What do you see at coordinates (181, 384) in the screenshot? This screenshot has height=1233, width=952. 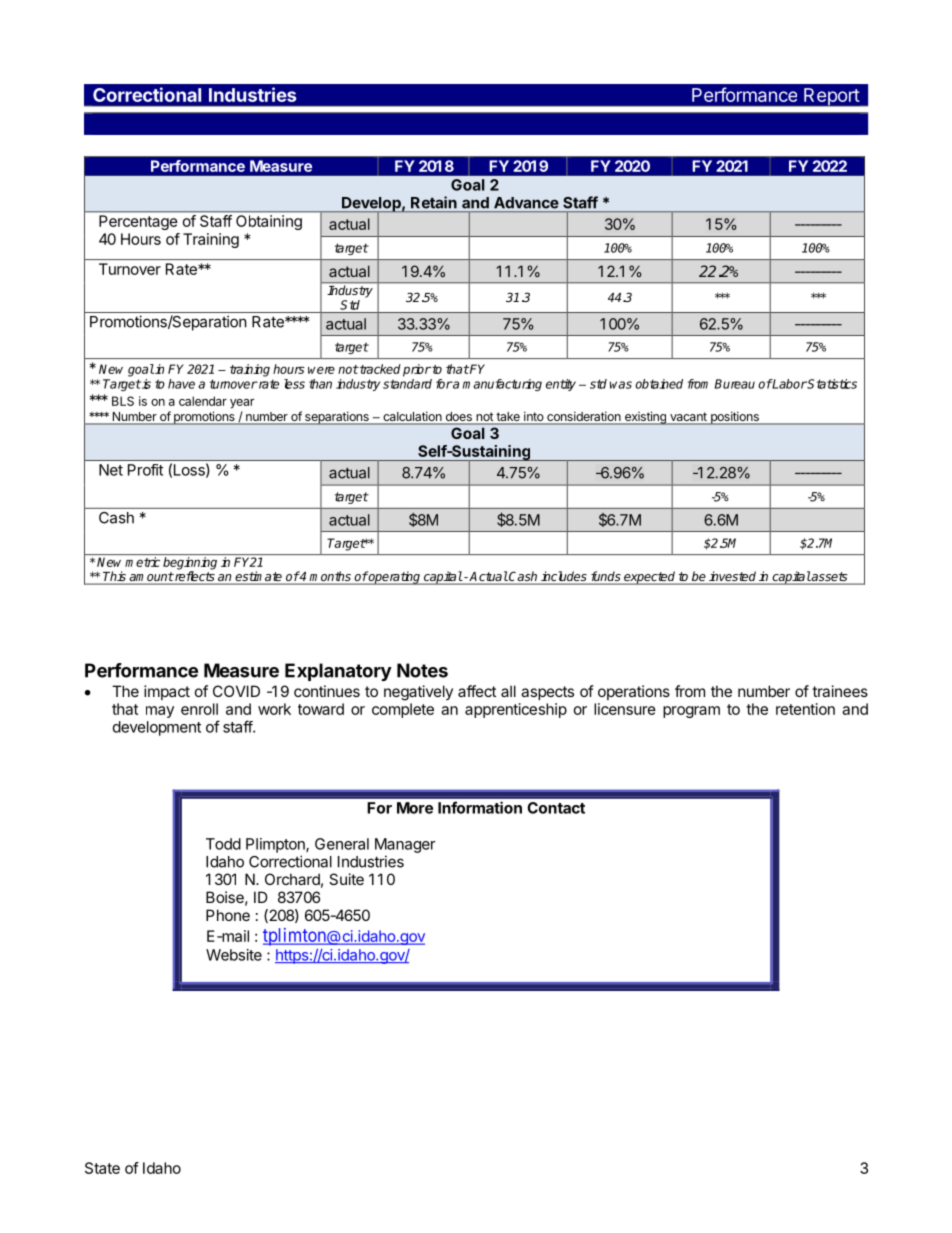 I see `have` at bounding box center [181, 384].
